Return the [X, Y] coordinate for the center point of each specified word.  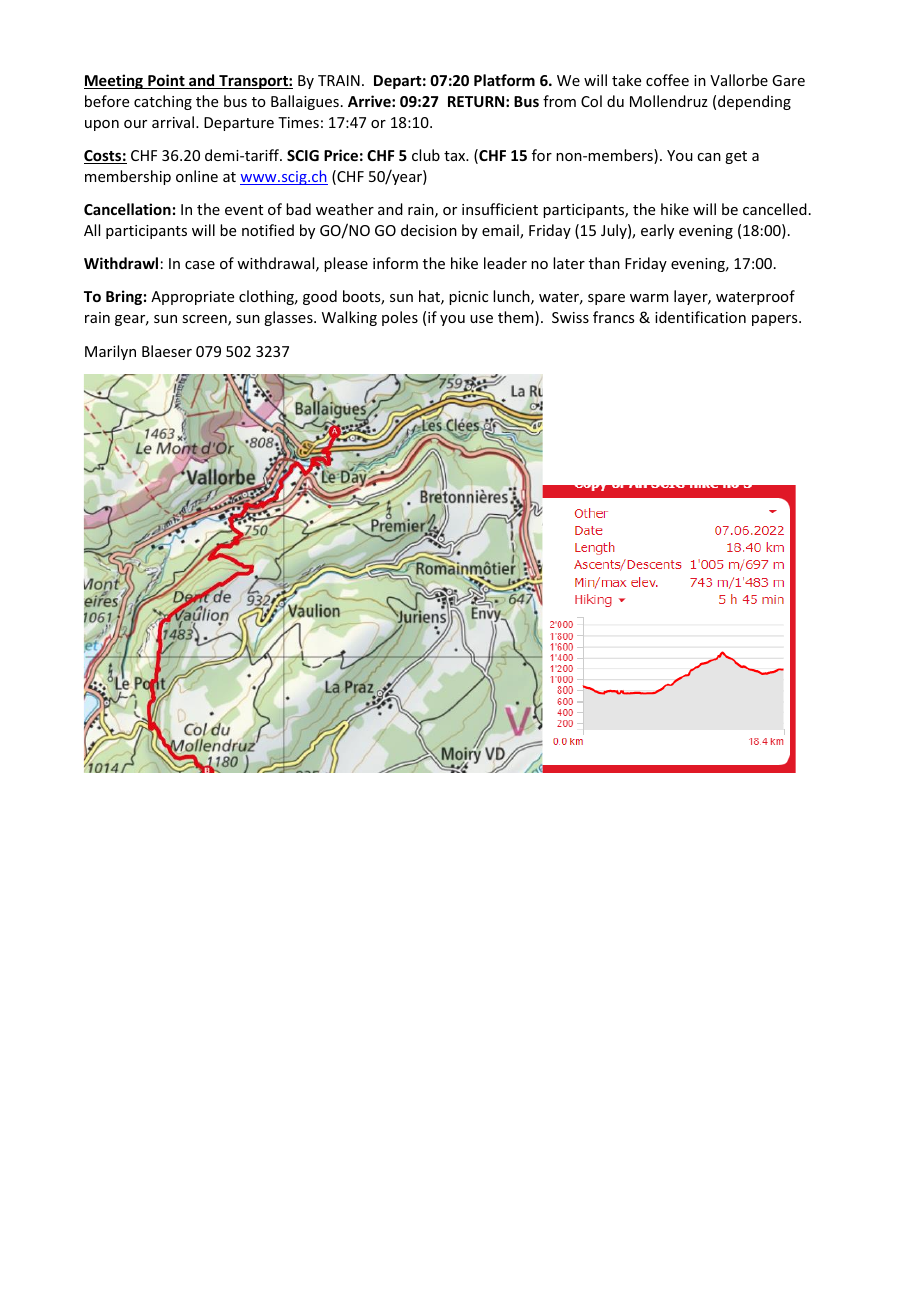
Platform [504, 80]
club [426, 155]
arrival [174, 122]
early [657, 231]
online [197, 176]
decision [429, 230]
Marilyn [110, 352]
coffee [667, 80]
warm [649, 298]
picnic [468, 298]
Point [166, 81]
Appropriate [192, 298]
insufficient [500, 209]
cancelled [775, 209]
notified [268, 230]
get [736, 157]
